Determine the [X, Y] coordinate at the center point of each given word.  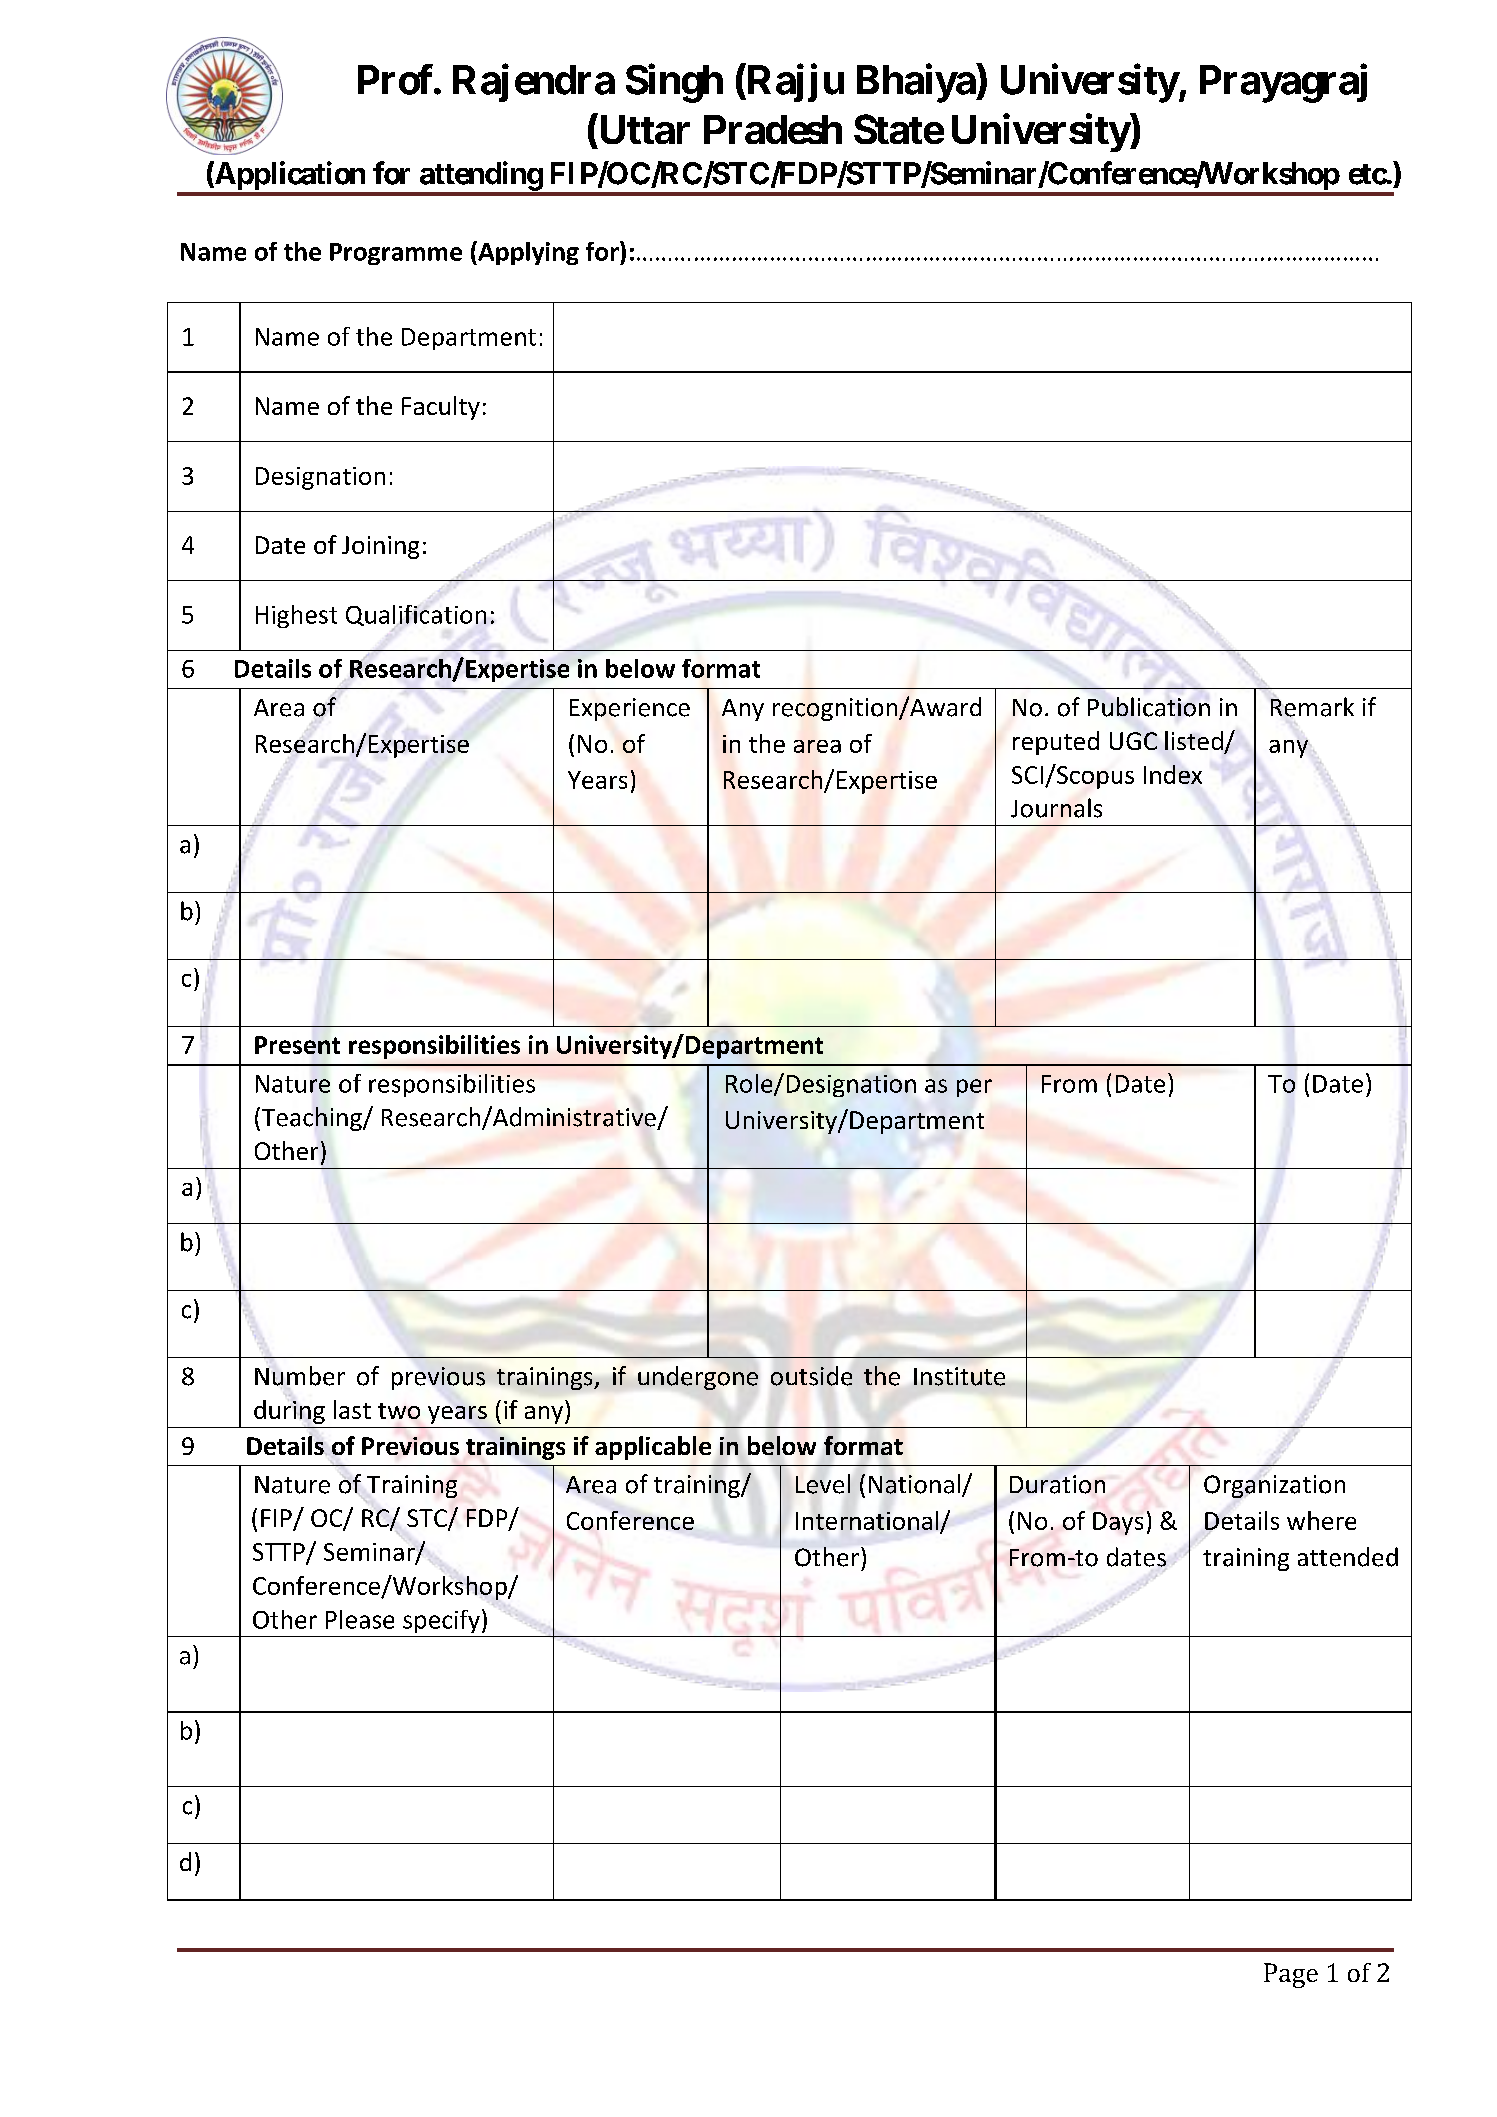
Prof [396, 79]
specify [441, 1621]
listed [1194, 740]
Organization [1274, 1486]
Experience [630, 709]
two [399, 1411]
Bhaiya [917, 83]
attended [1348, 1557]
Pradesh [773, 129]
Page [1291, 1975]
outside [811, 1376]
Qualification [416, 617]
